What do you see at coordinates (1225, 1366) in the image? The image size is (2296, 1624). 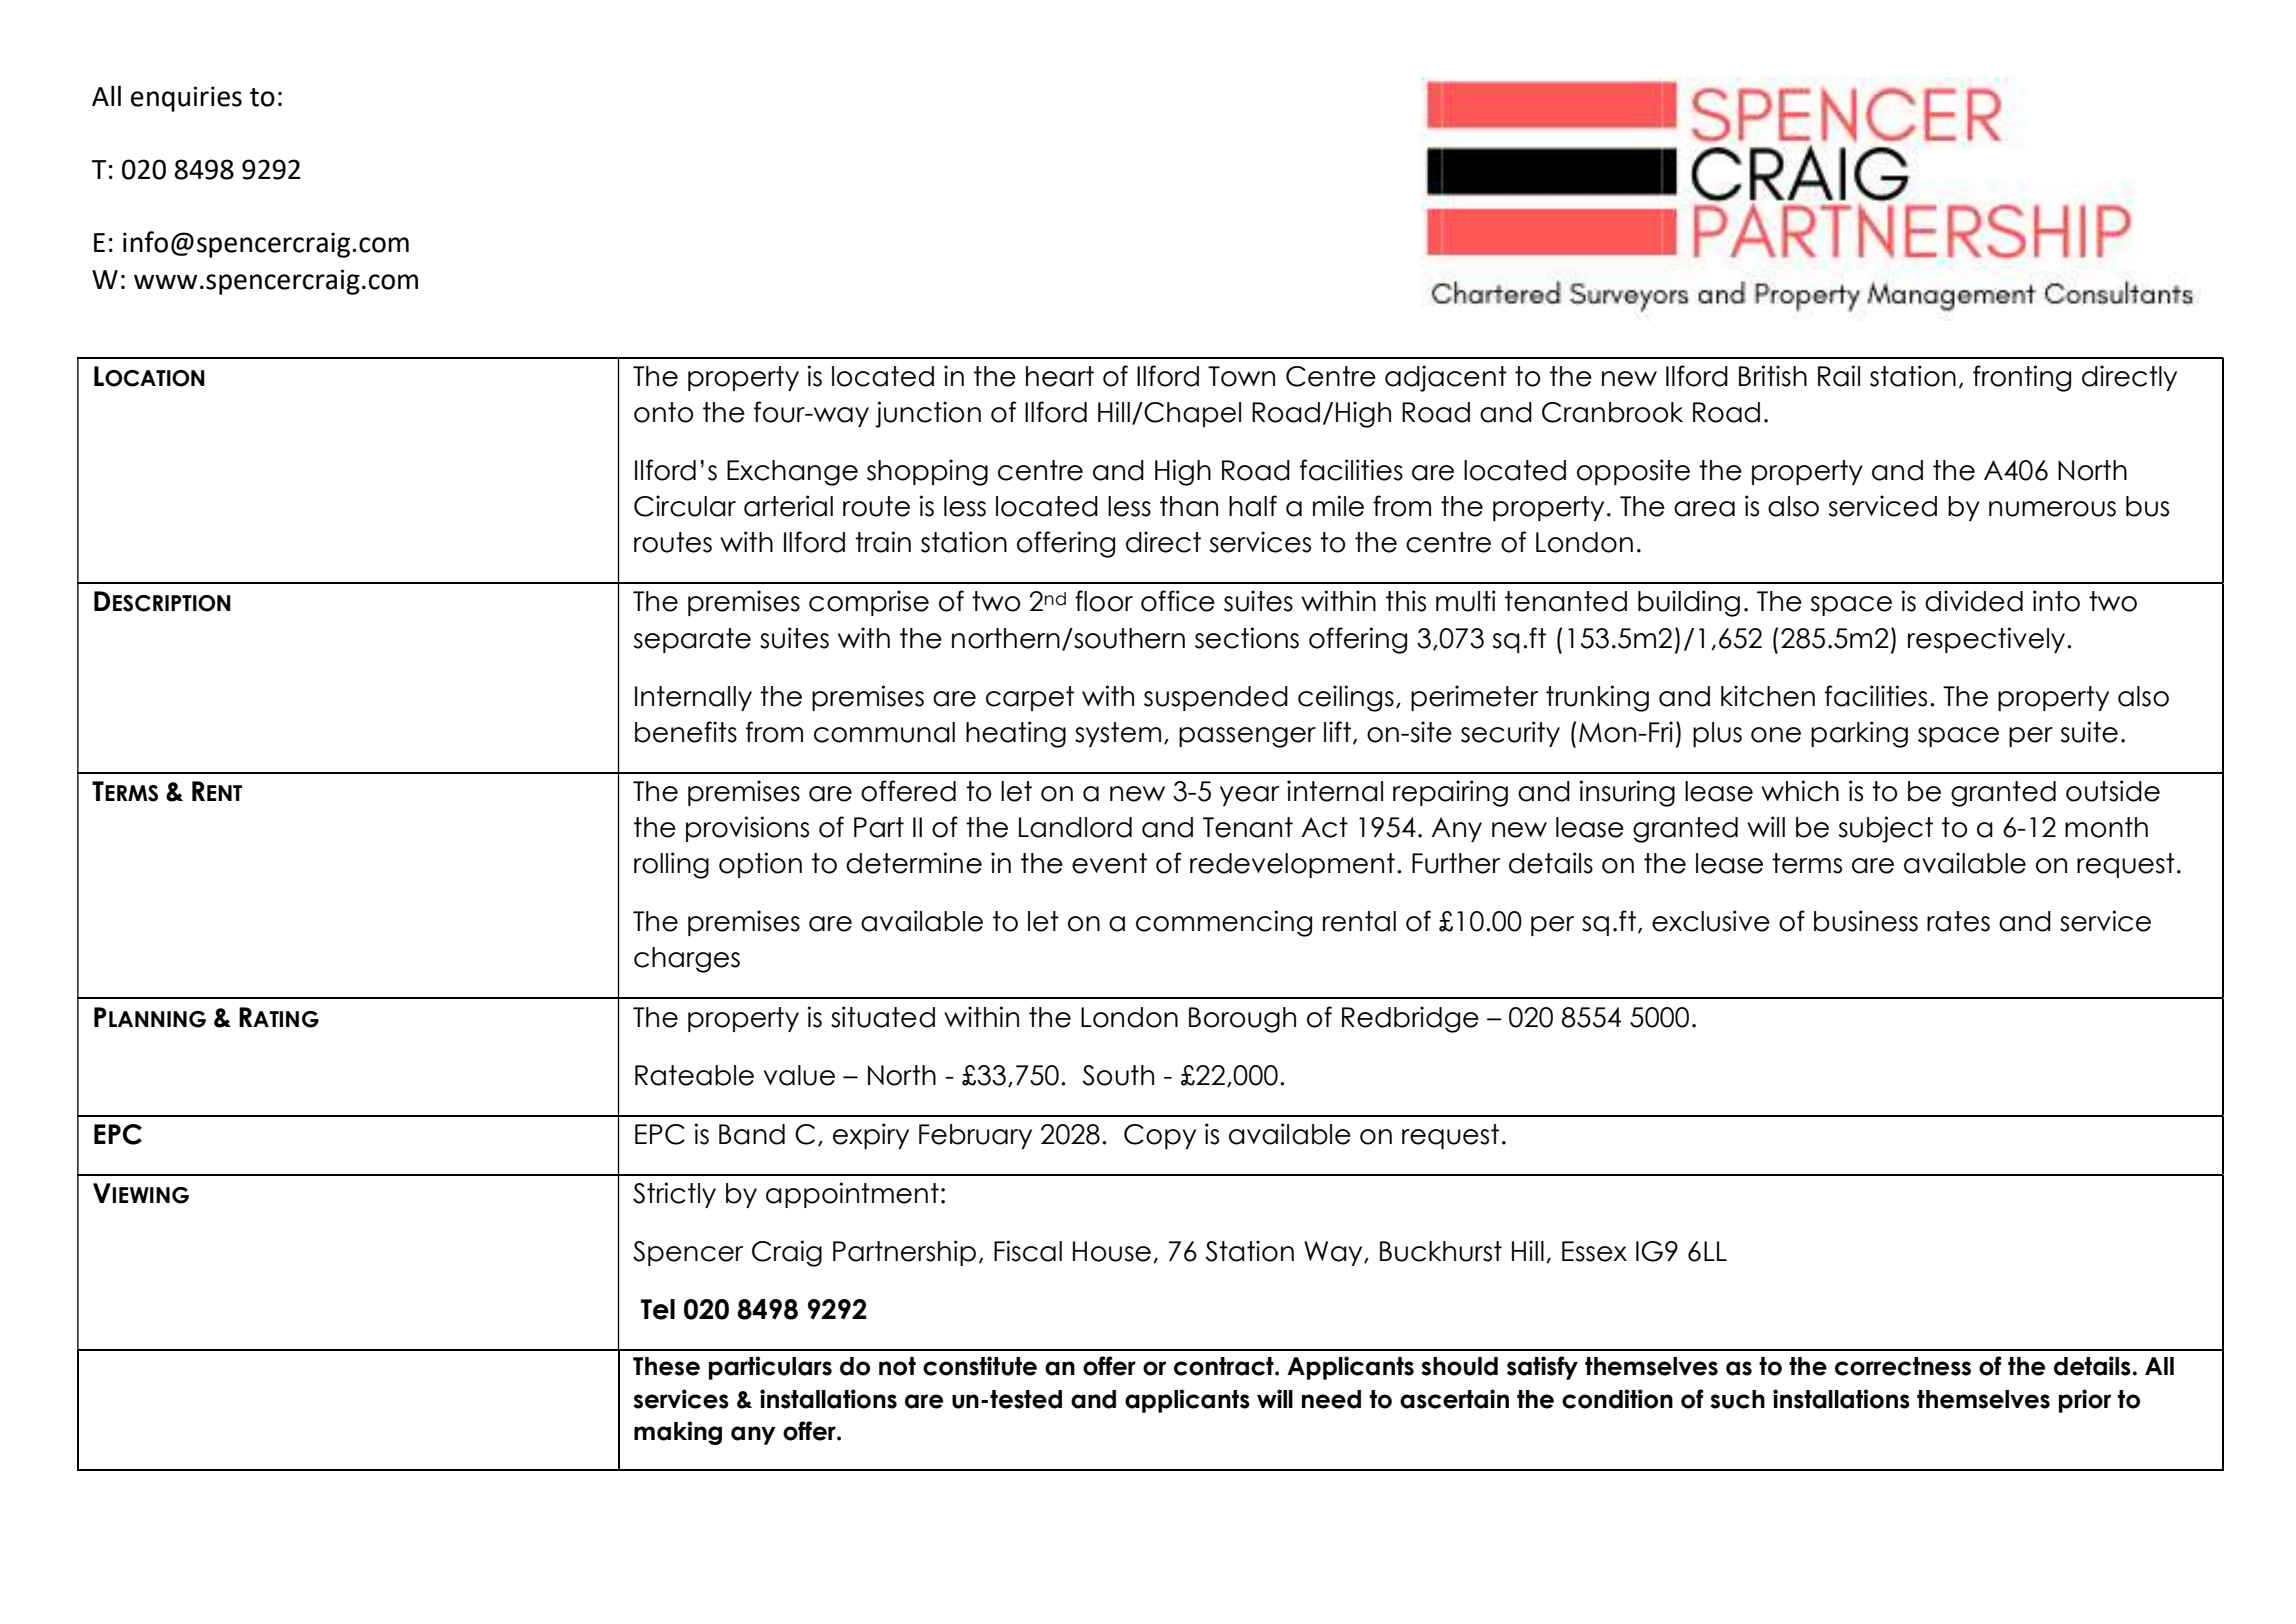 I see `contract` at bounding box center [1225, 1366].
